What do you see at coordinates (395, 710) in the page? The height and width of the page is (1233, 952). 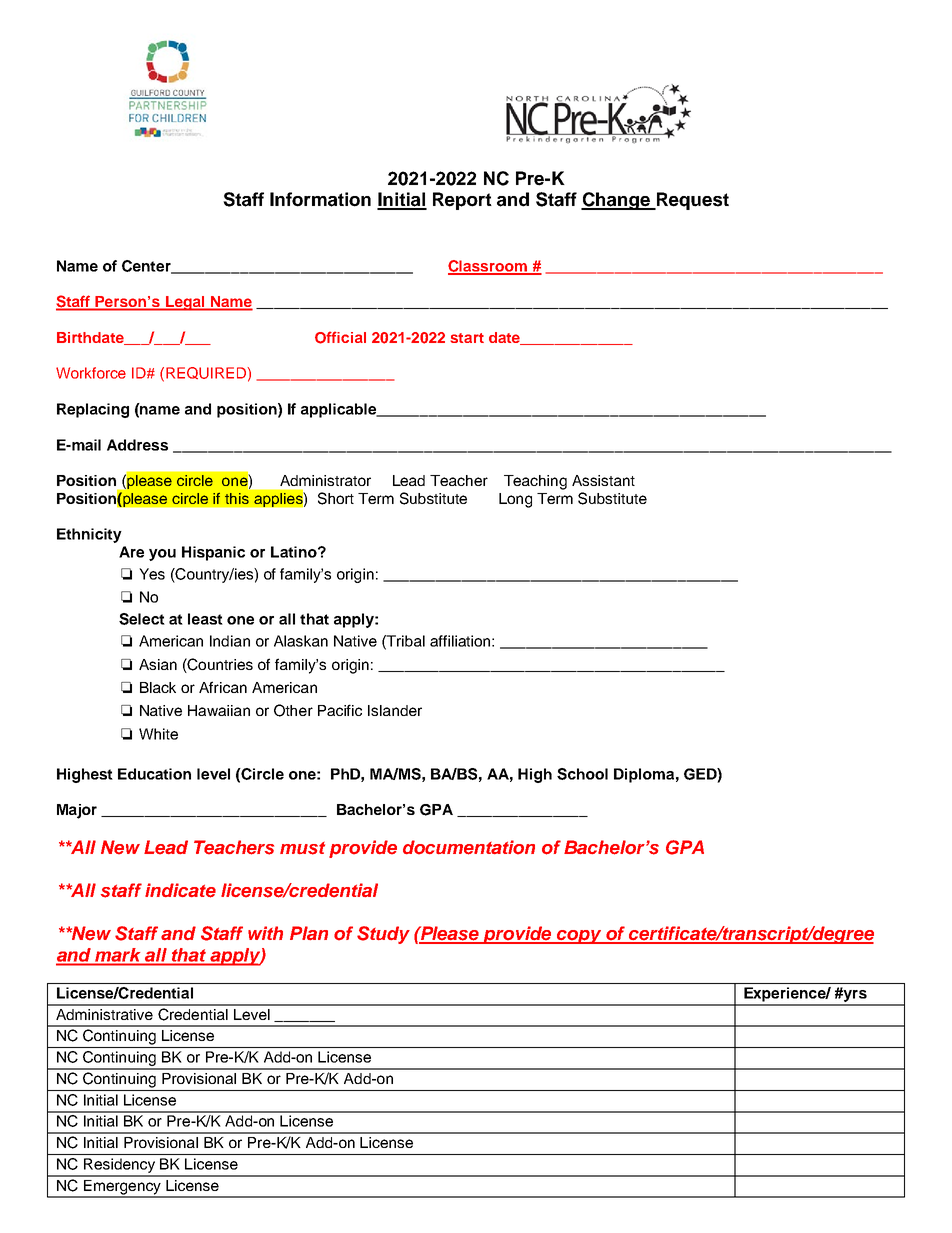 I see `Islander` at bounding box center [395, 710].
